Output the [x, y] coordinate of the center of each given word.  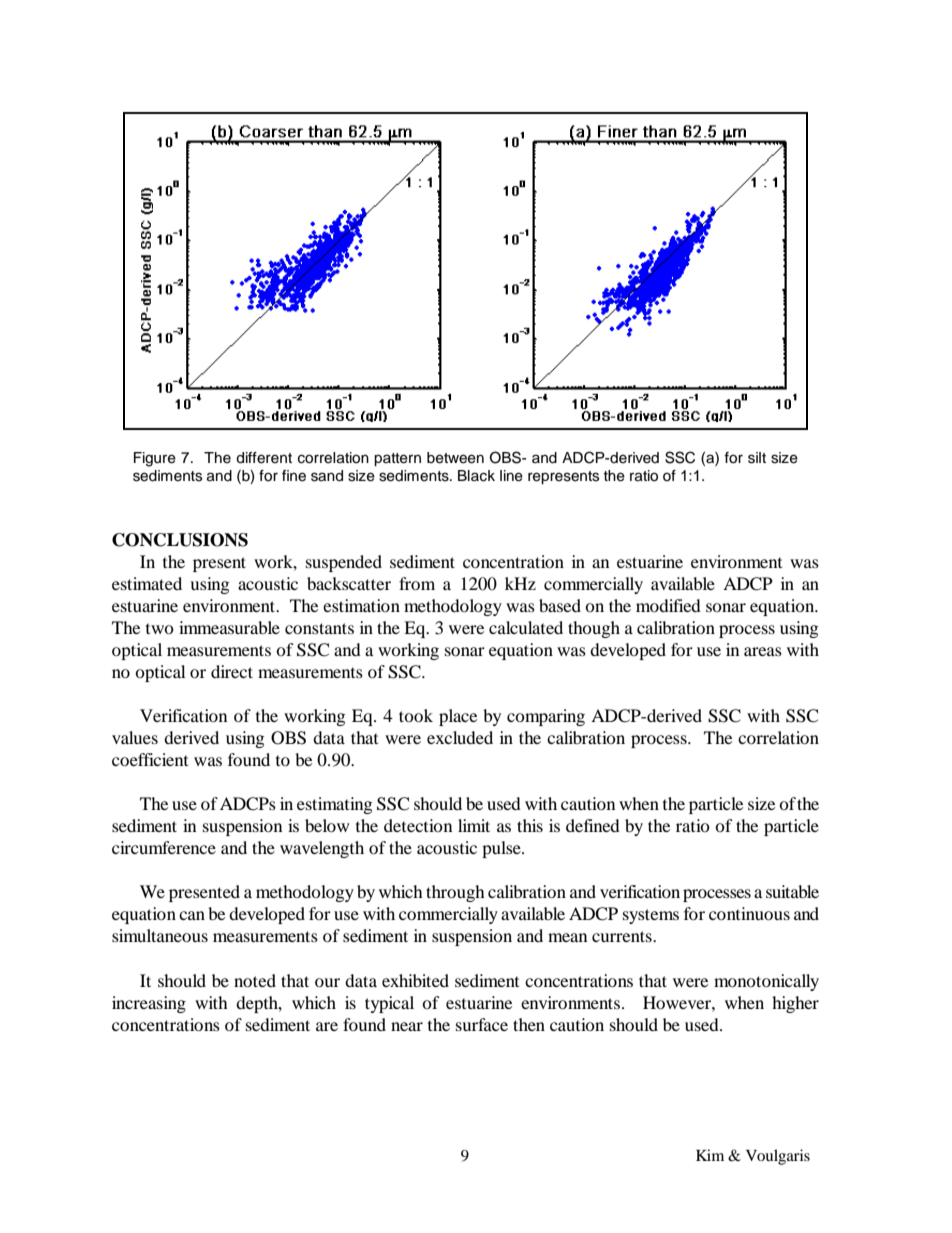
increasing [149, 1004]
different [264, 458]
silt [757, 458]
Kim [710, 1155]
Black [476, 476]
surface [482, 1024]
